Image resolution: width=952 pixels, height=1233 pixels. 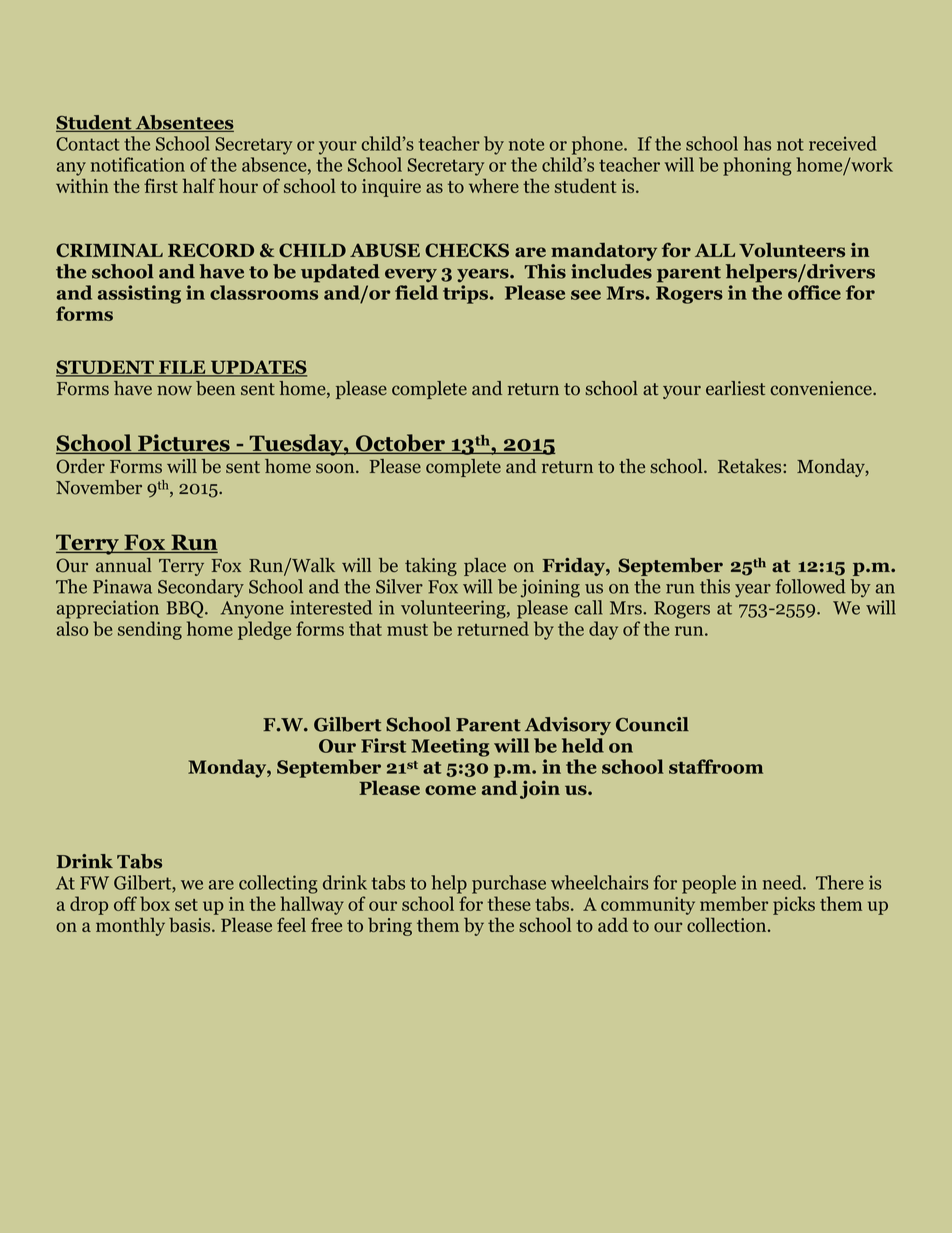 What do you see at coordinates (509, 903) in the page?
I see `these` at bounding box center [509, 903].
